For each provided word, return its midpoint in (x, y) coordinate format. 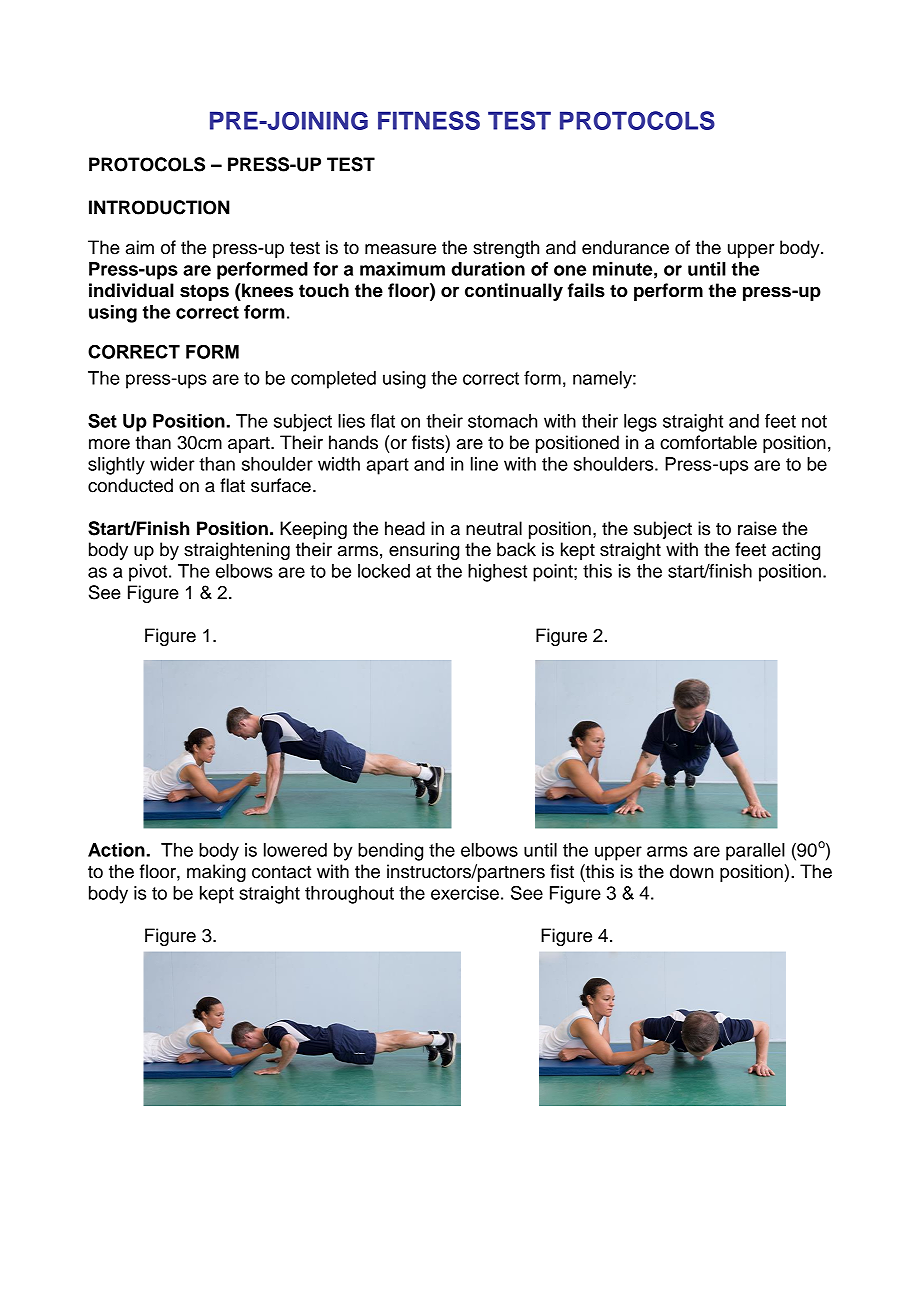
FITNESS (429, 120)
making (216, 873)
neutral (494, 528)
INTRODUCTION (159, 207)
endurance (625, 247)
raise (757, 528)
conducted (130, 485)
